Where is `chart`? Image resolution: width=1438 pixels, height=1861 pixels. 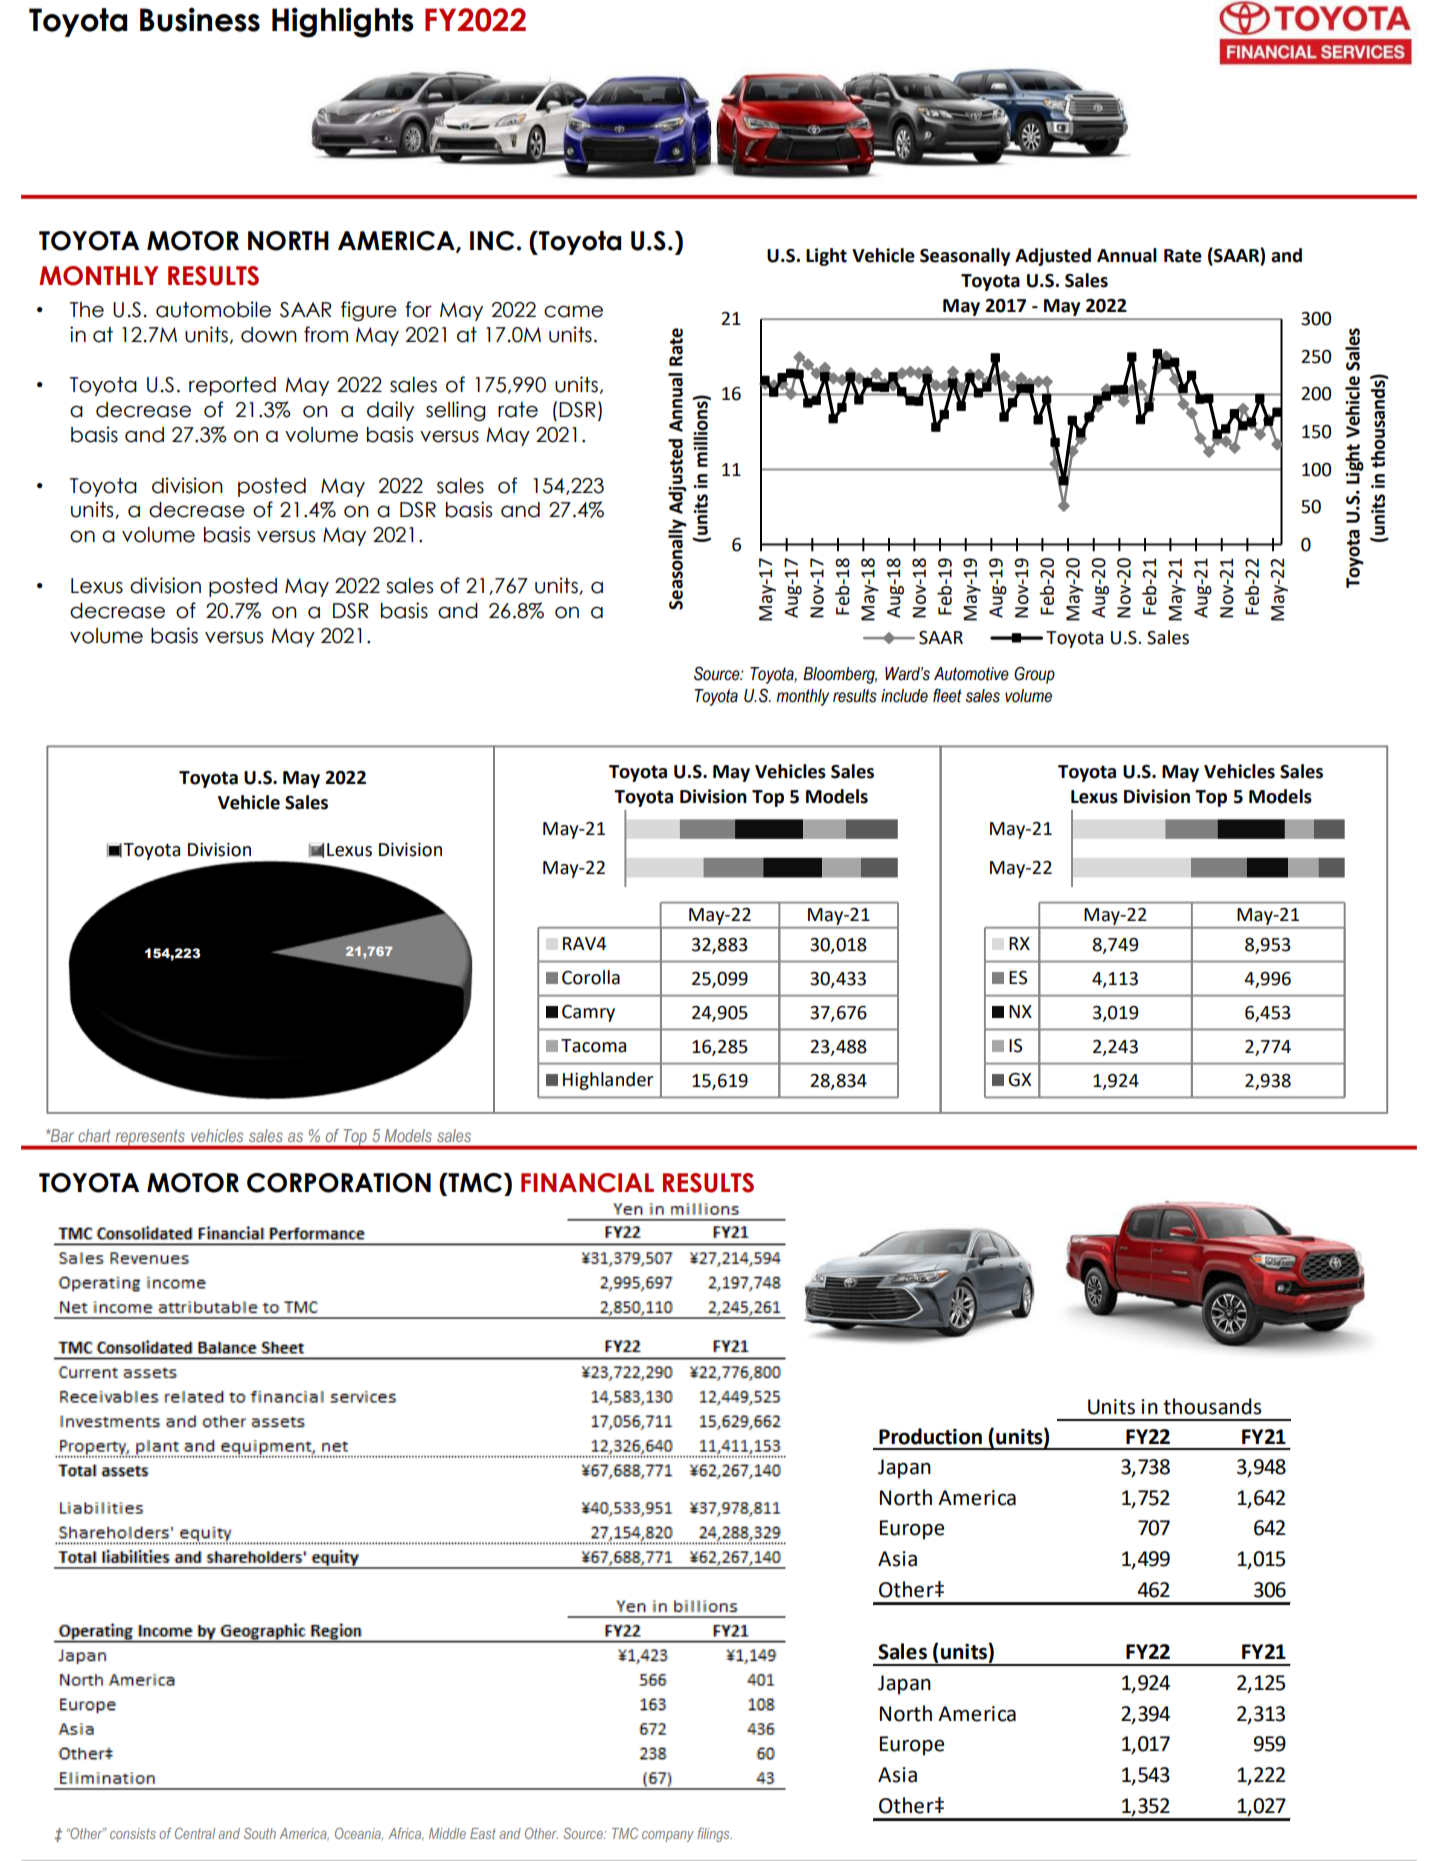
chart is located at coordinates (94, 1135).
